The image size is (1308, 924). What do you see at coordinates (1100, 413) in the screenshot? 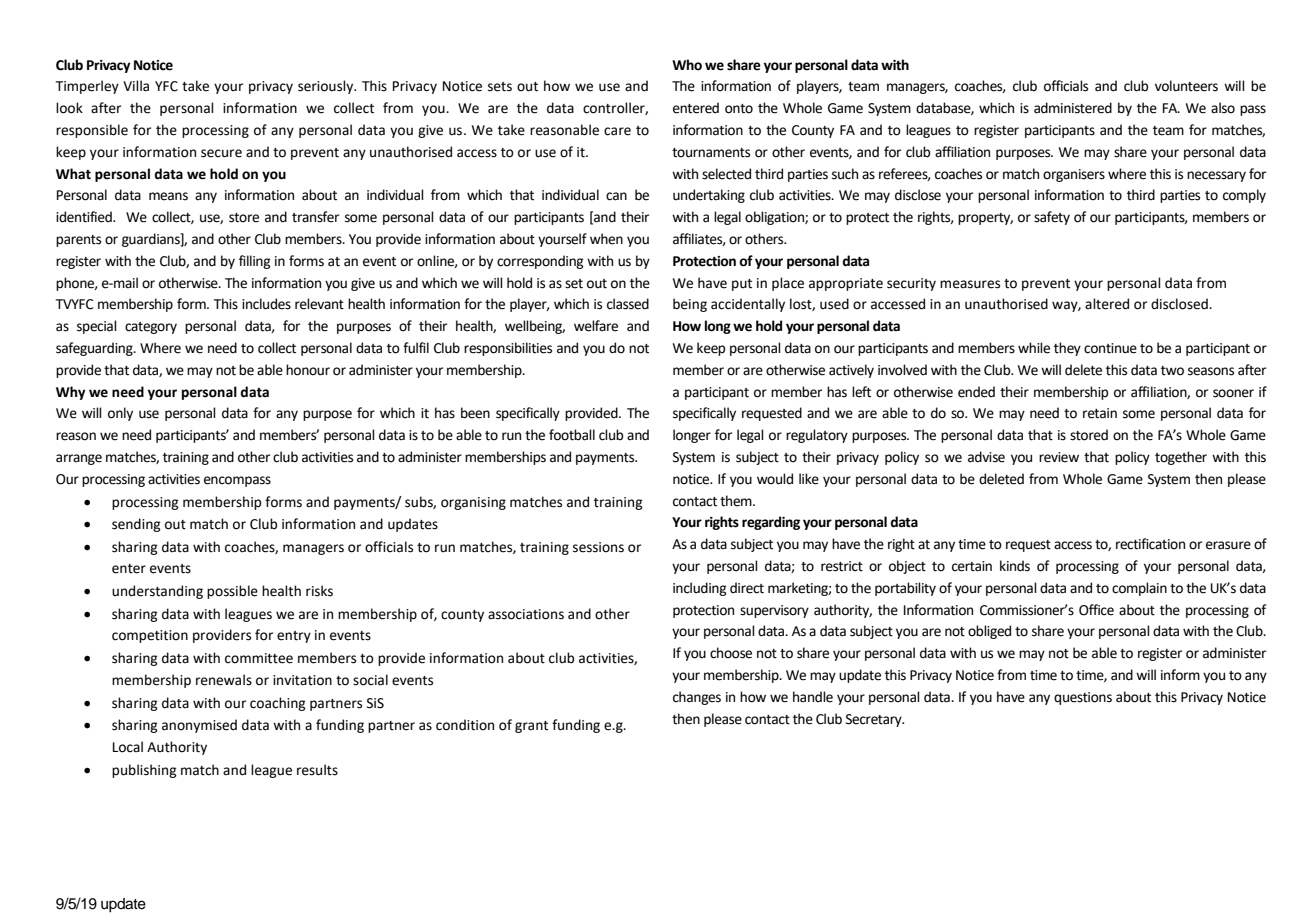
I see `retain` at bounding box center [1100, 413].
